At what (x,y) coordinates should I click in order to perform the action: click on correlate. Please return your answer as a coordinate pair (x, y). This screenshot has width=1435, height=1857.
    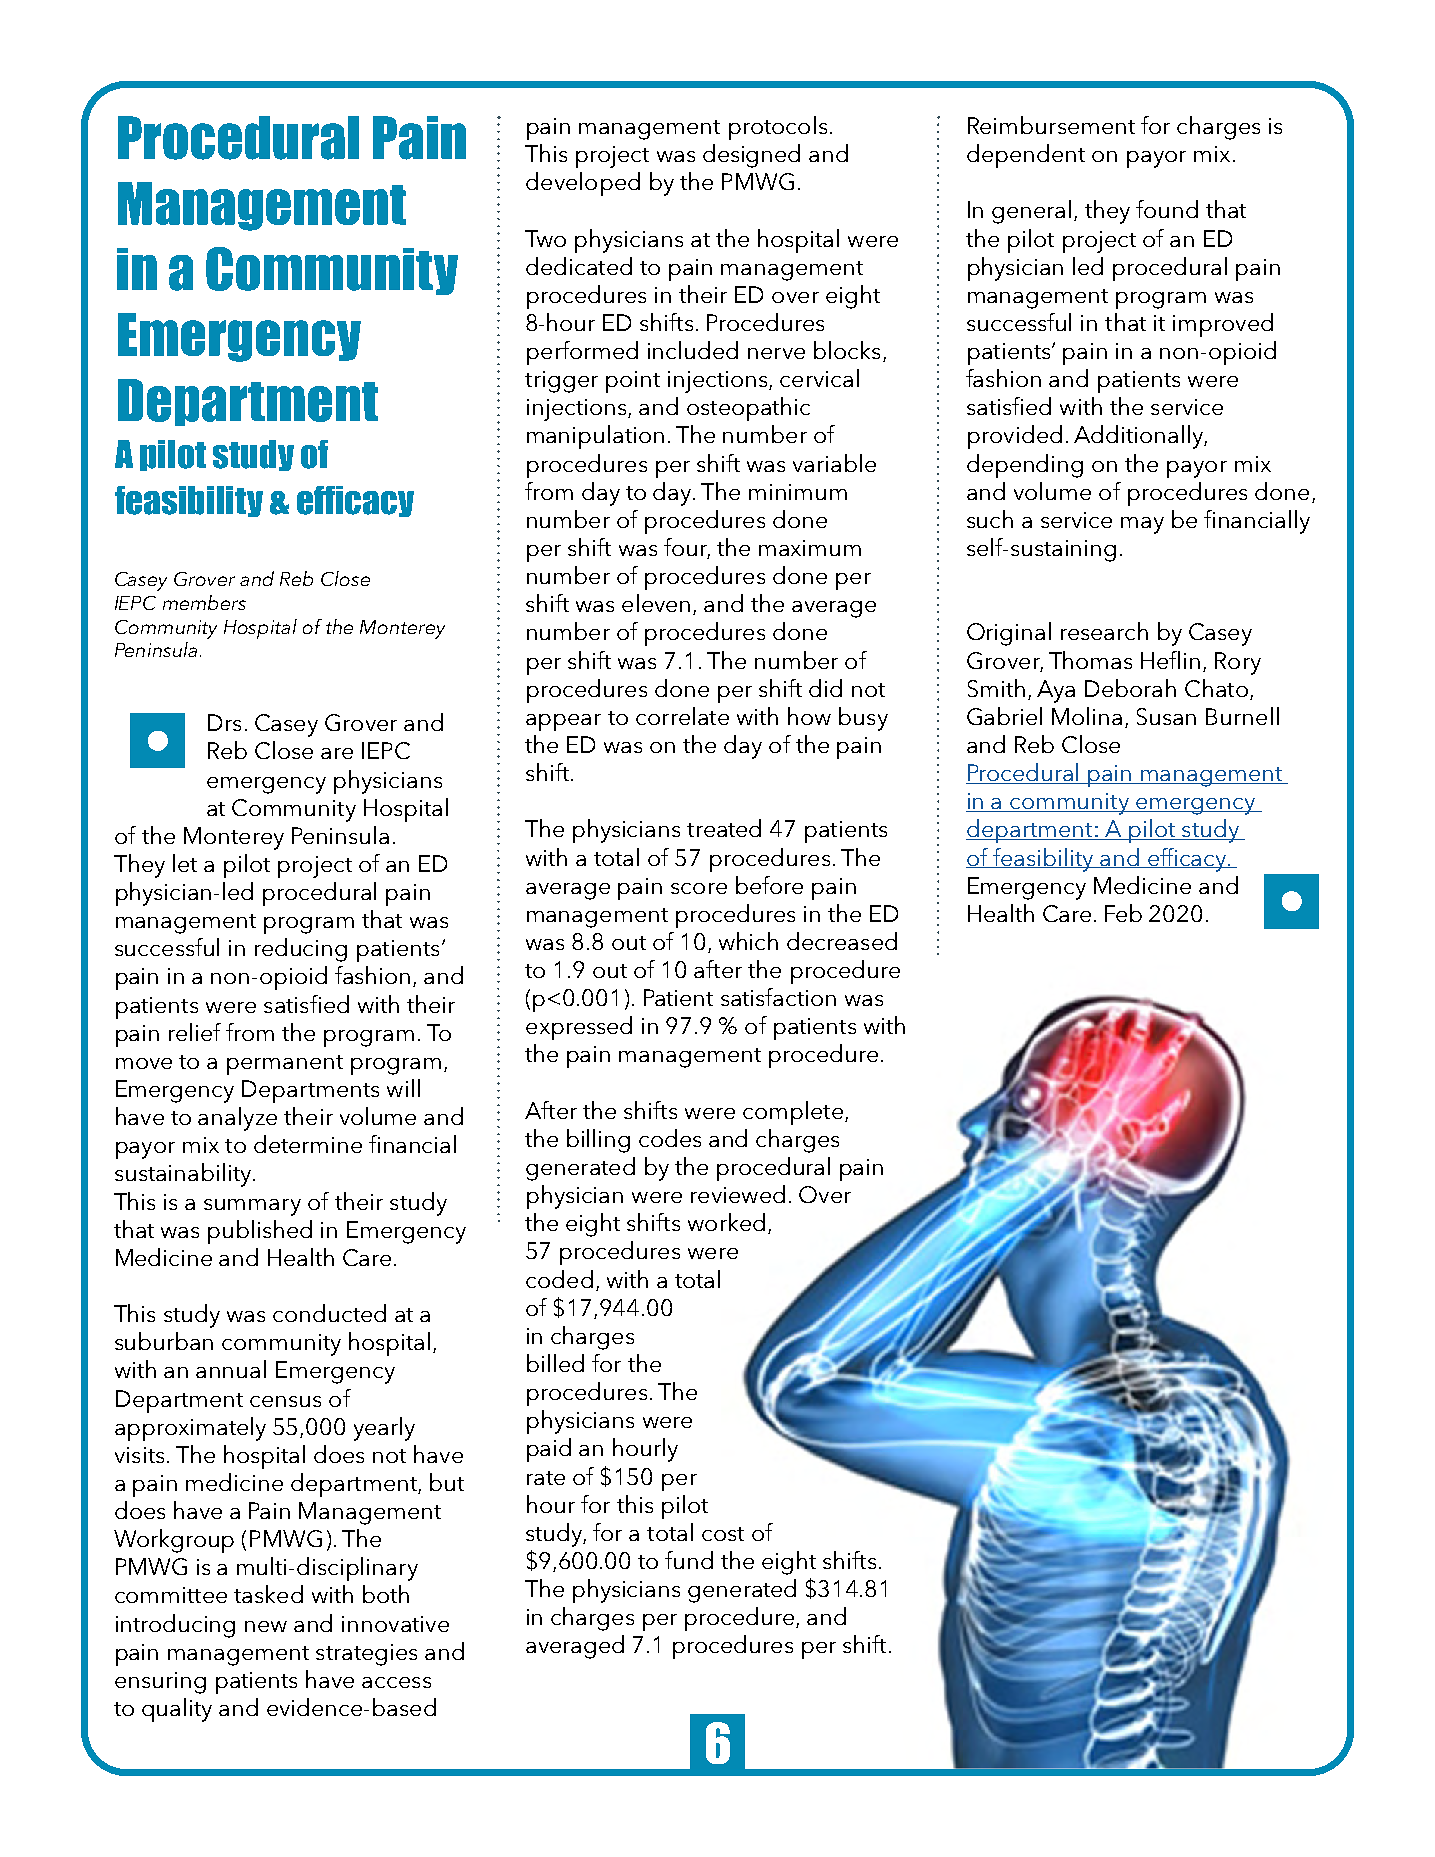
    Looking at the image, I should click on (682, 716).
